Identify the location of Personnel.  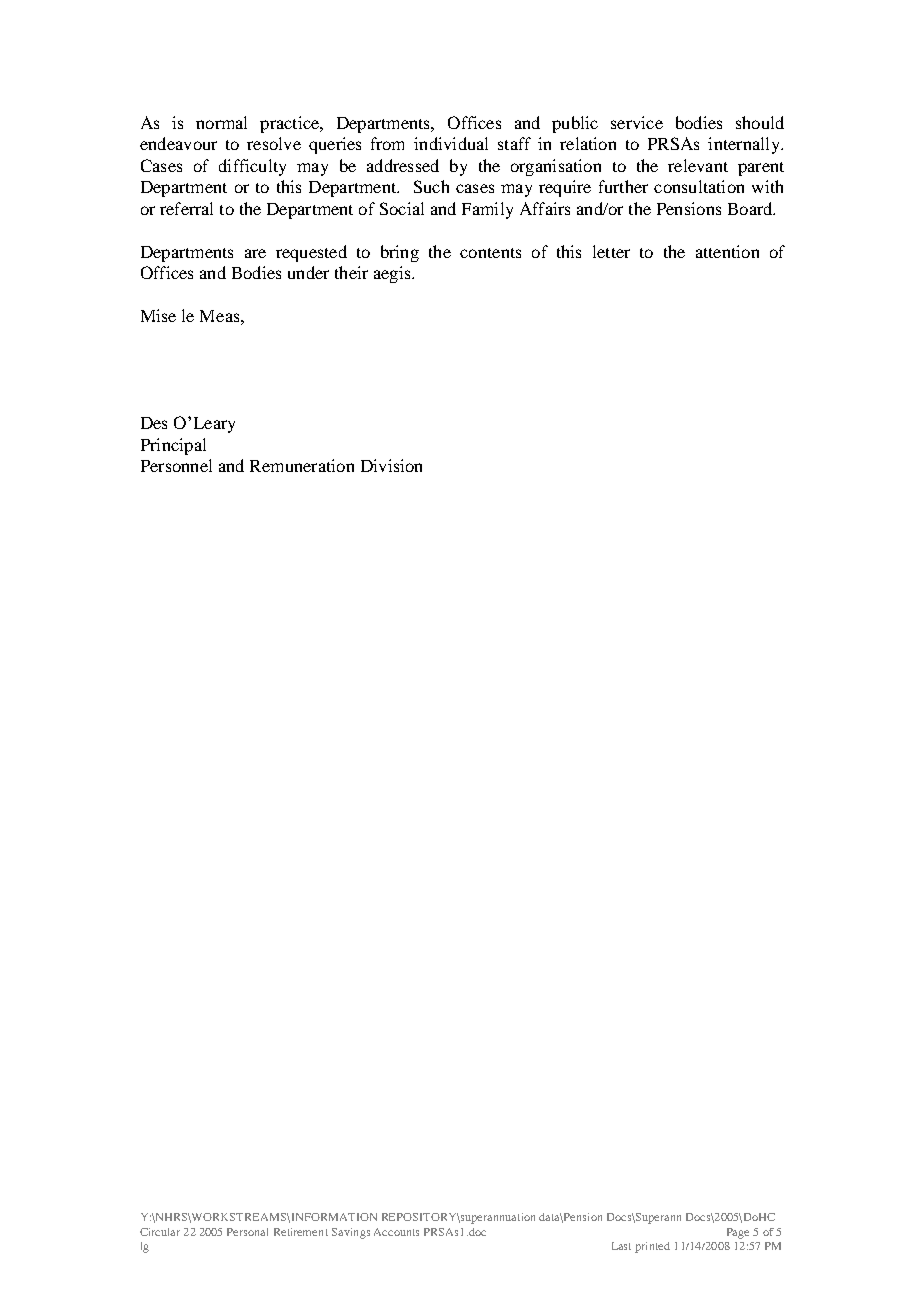
(176, 465).
